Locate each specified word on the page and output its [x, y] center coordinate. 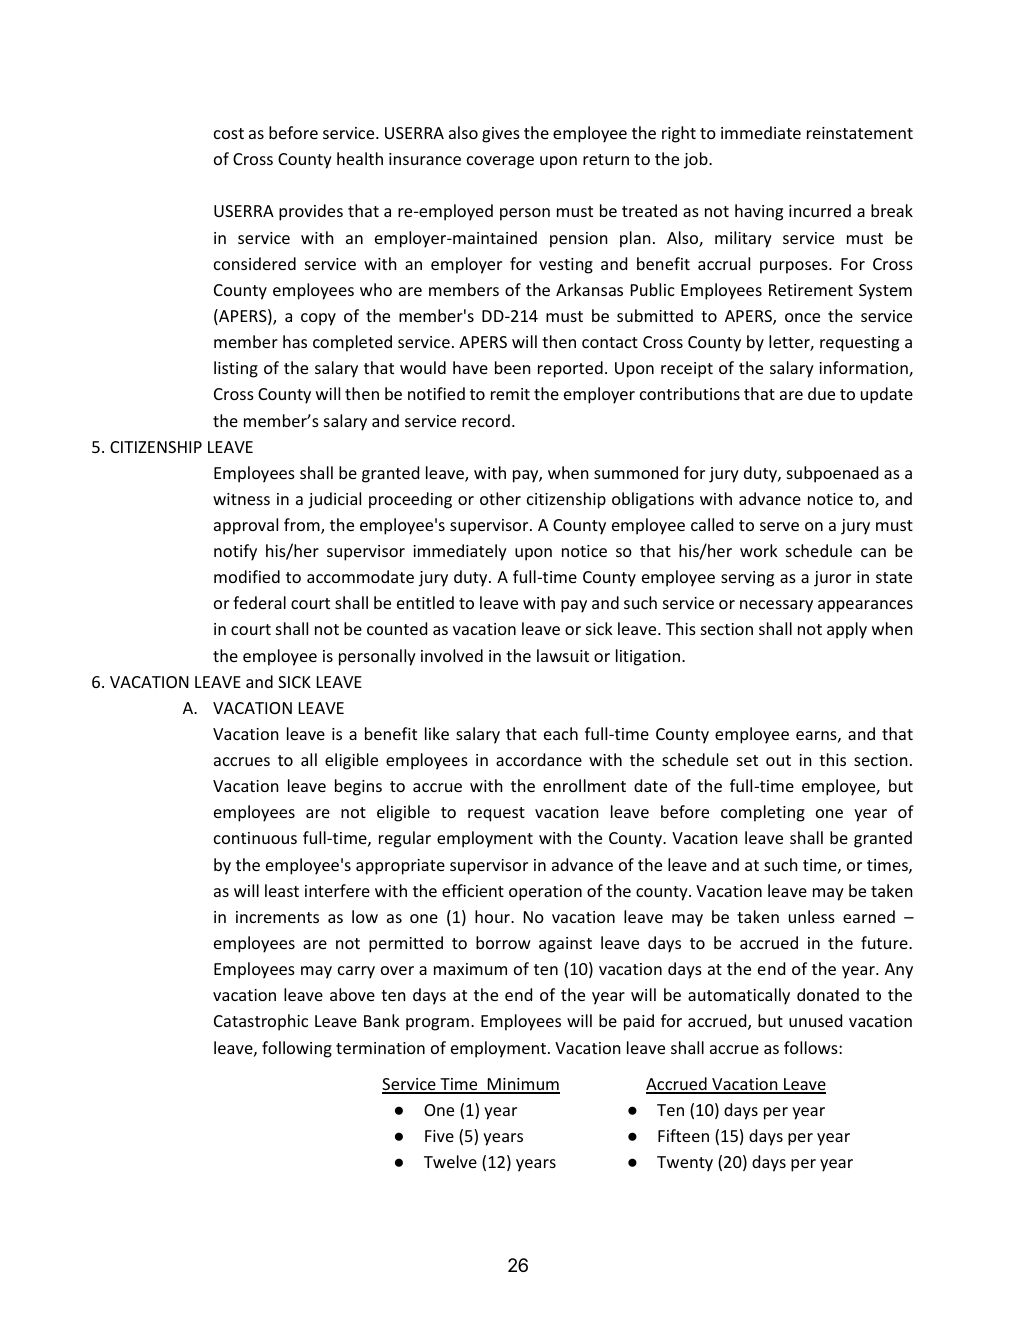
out [778, 760]
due [821, 393]
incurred [820, 210]
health [360, 158]
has [295, 341]
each [561, 733]
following [297, 1049]
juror [832, 579]
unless [812, 916]
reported [570, 369]
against [565, 945]
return [606, 159]
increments [277, 917]
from [303, 526]
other [500, 498]
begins [358, 787]
